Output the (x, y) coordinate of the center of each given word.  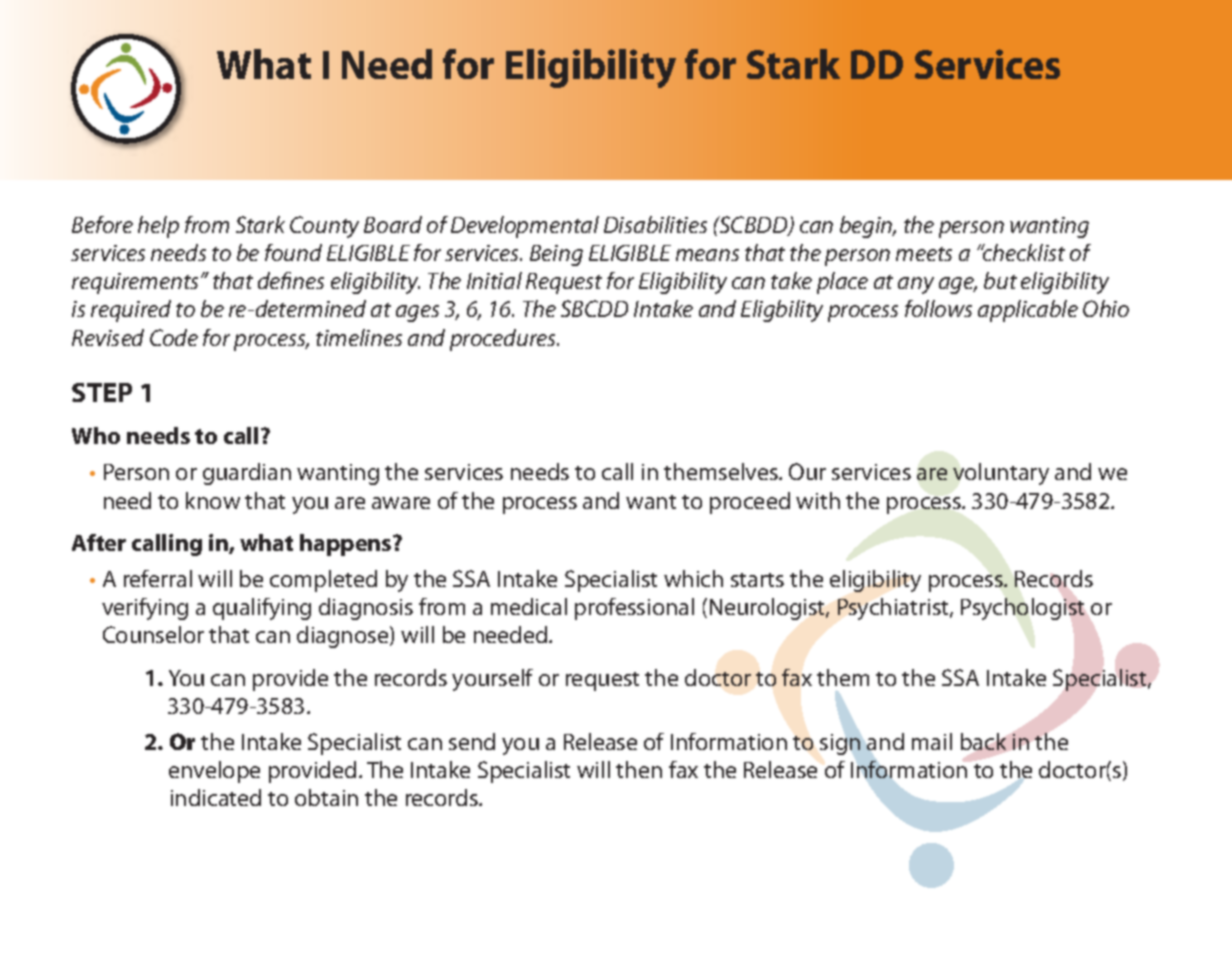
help (158, 227)
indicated (216, 797)
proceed (750, 503)
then (639, 769)
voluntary (1001, 474)
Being (556, 255)
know (213, 500)
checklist (1023, 252)
